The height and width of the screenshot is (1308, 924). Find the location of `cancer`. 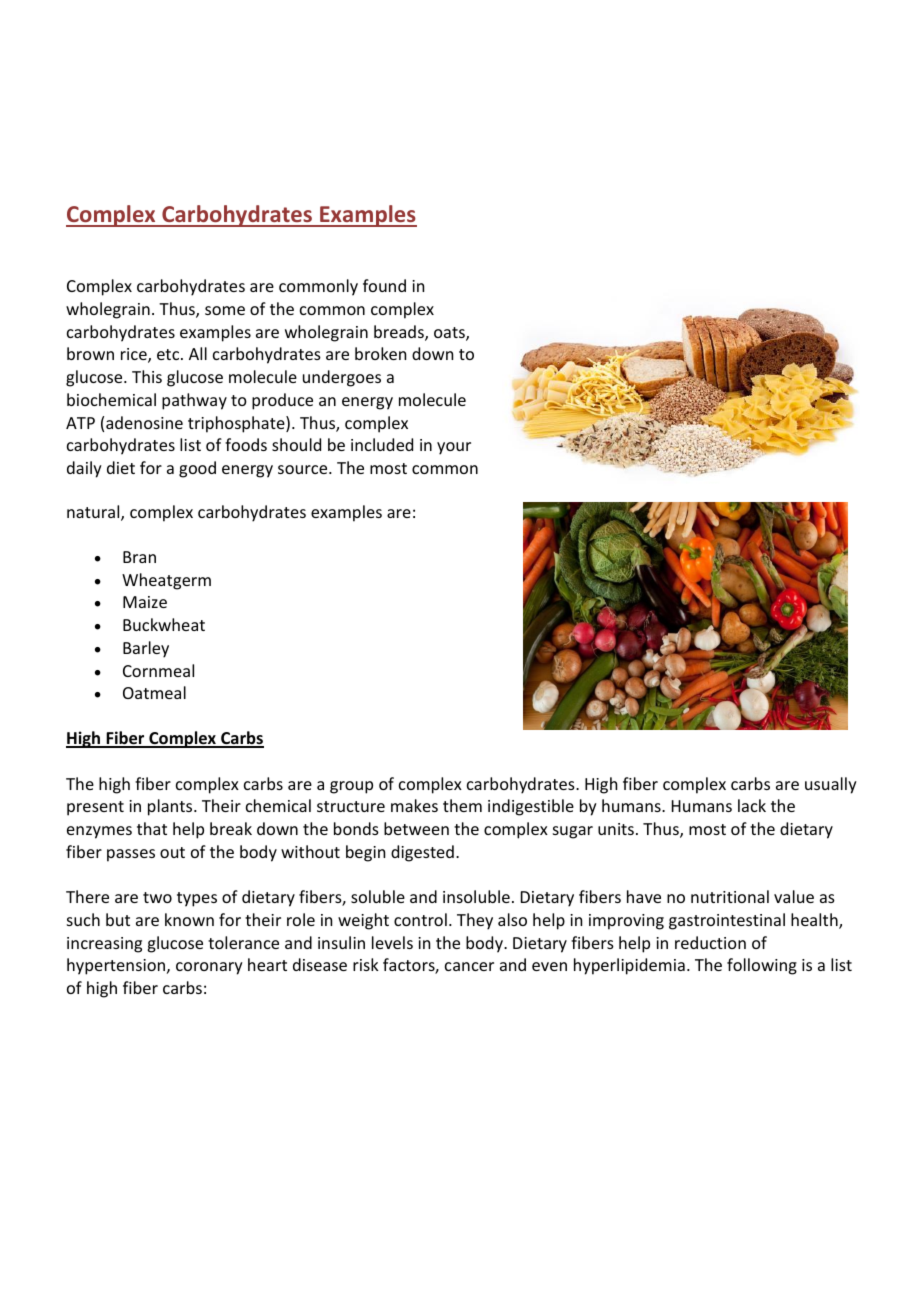

cancer is located at coordinates (469, 966).
